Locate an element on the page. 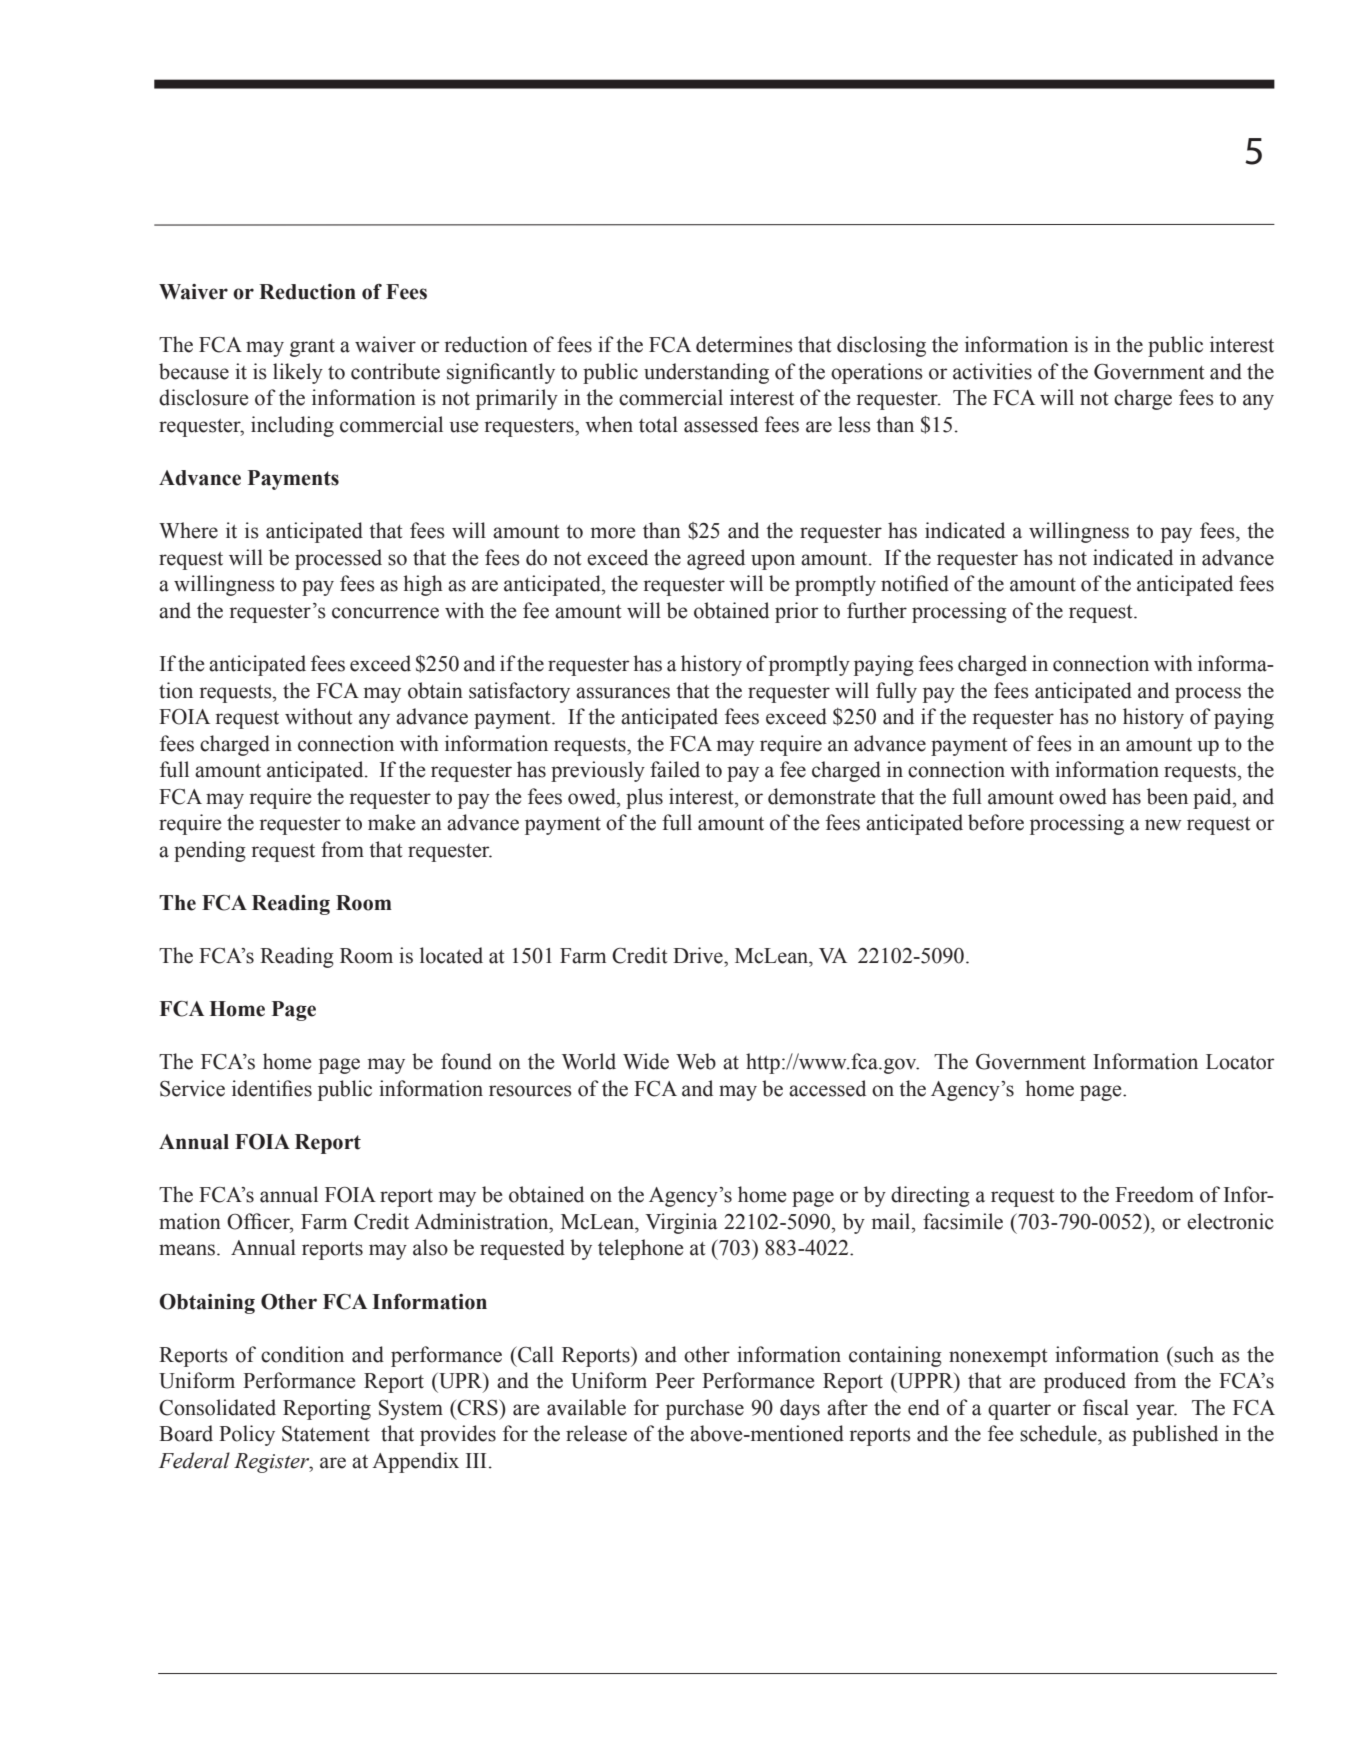 The width and height of the page is (1354, 1753). Statement is located at coordinates (326, 1434).
